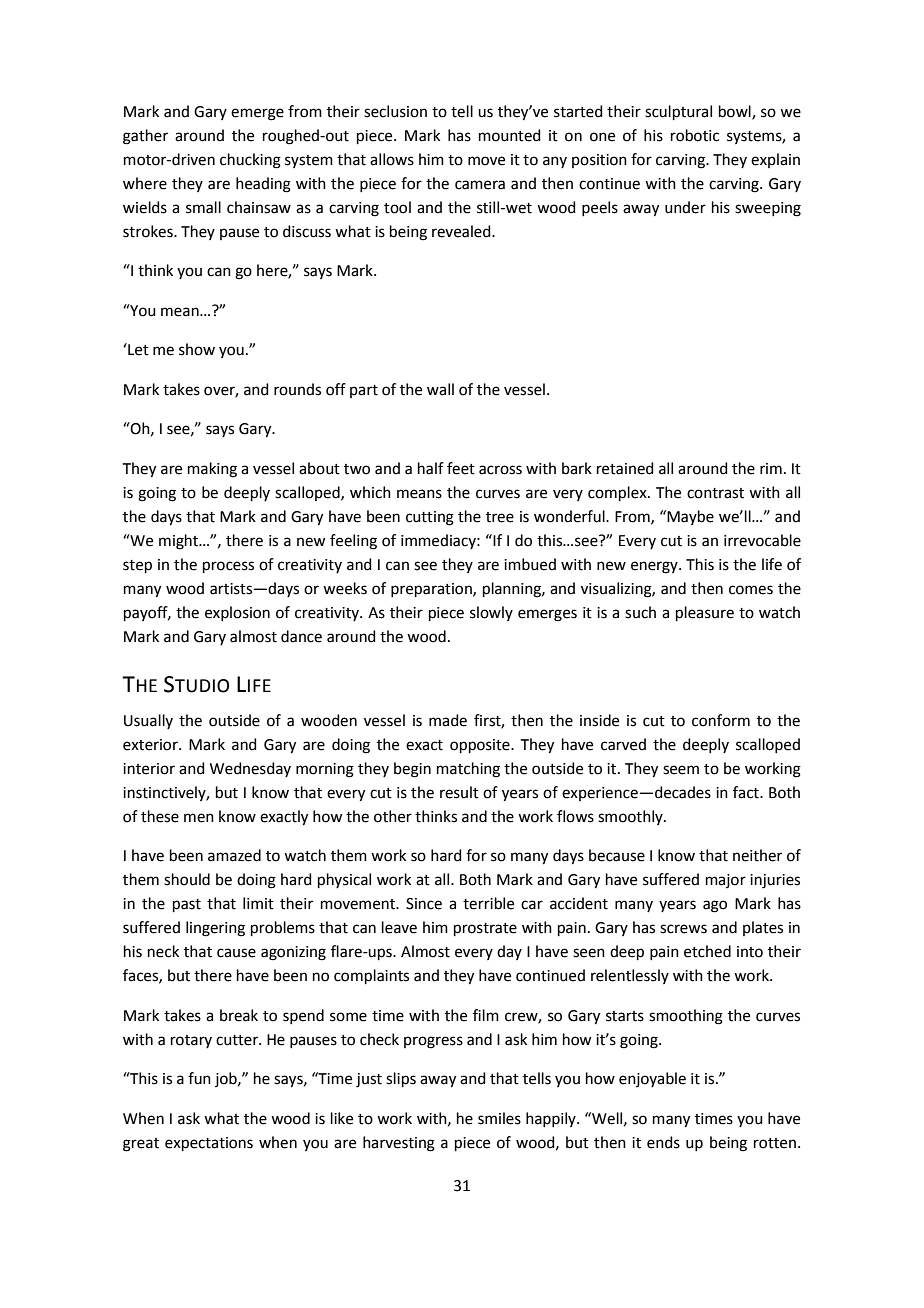  I want to click on smiles, so click(499, 1118).
